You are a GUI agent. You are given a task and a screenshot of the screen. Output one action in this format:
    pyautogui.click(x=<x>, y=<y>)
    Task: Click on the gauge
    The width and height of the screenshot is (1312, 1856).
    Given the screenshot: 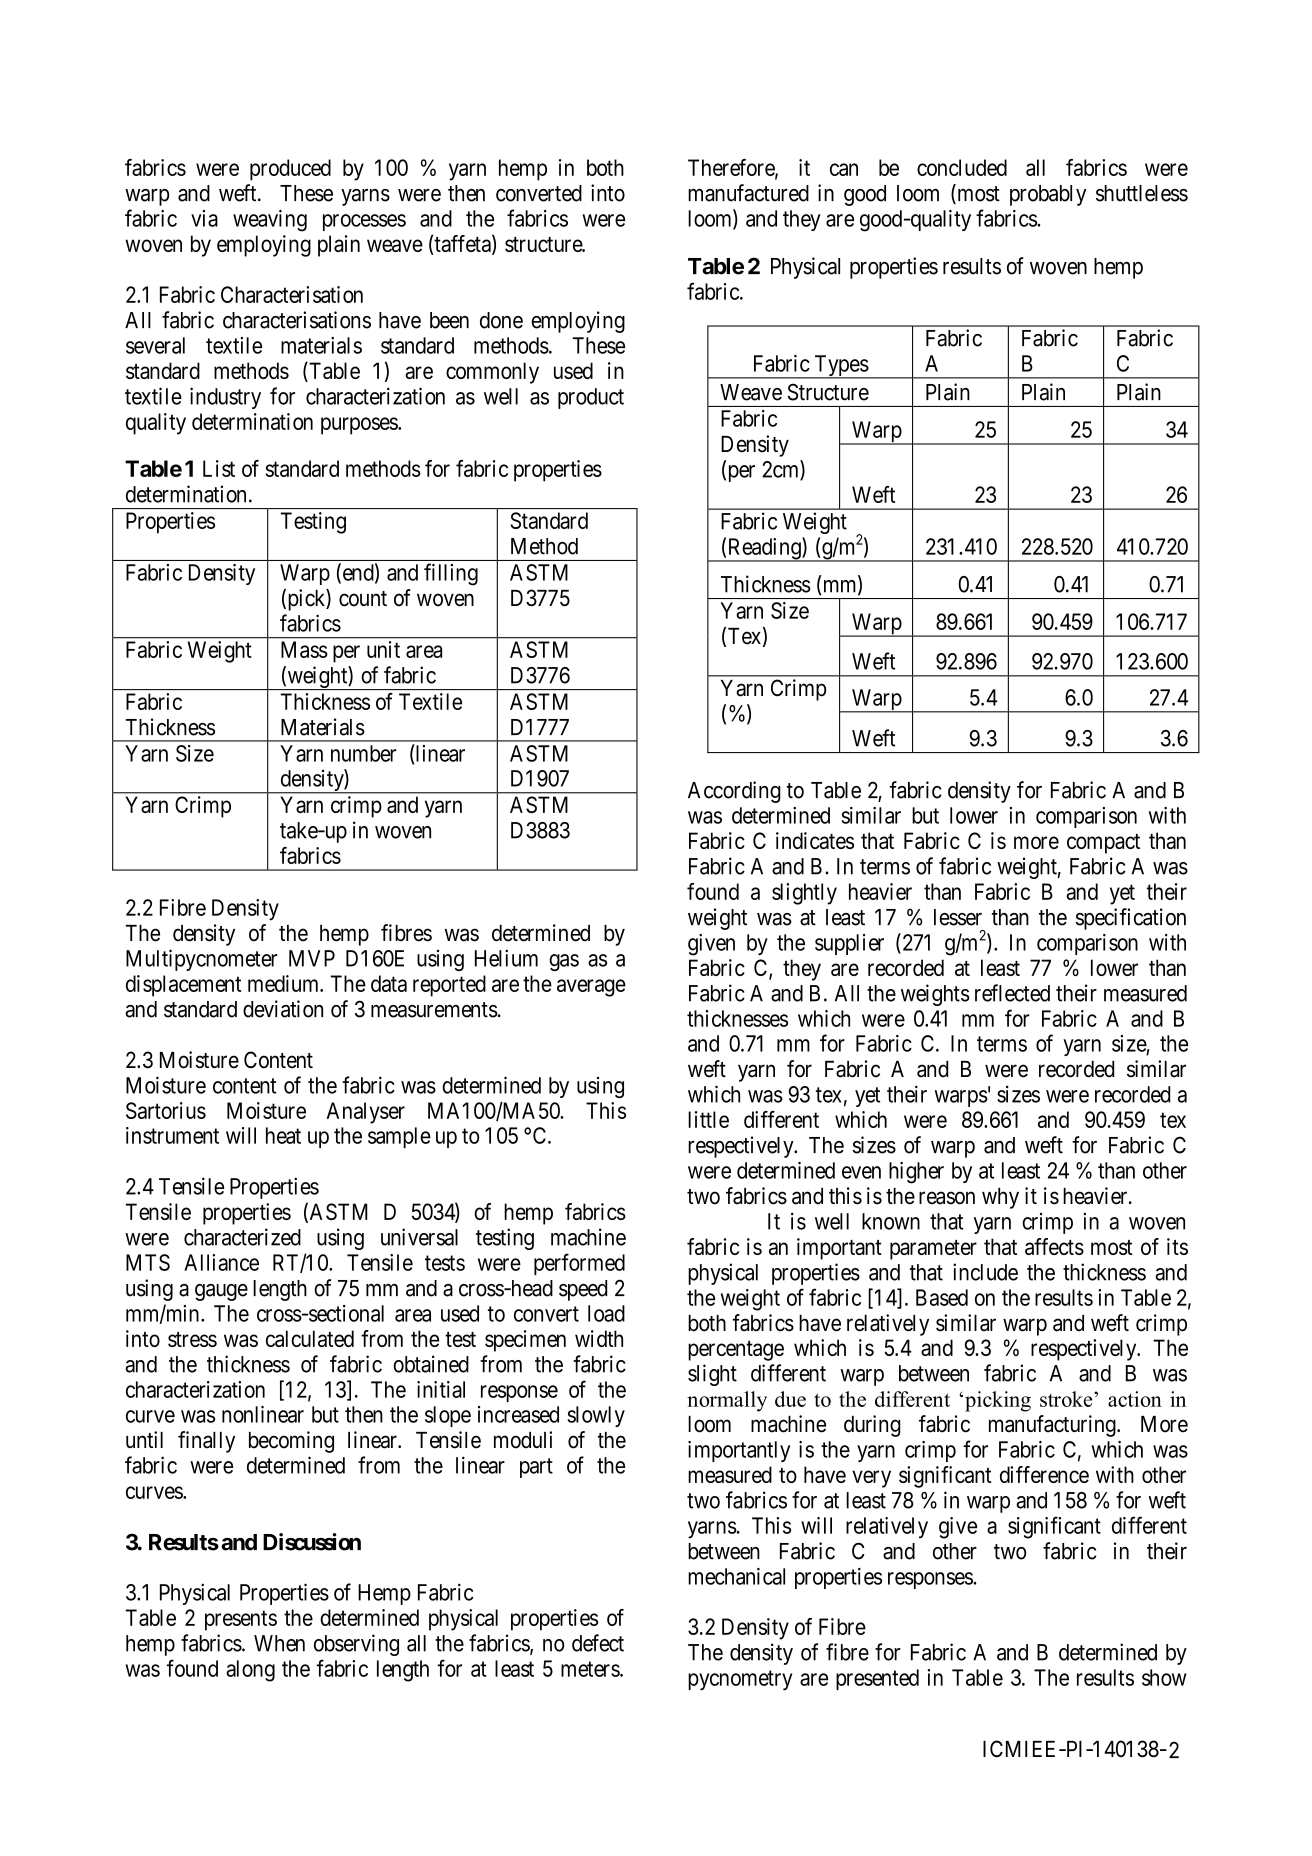 What is the action you would take?
    pyautogui.click(x=221, y=1292)
